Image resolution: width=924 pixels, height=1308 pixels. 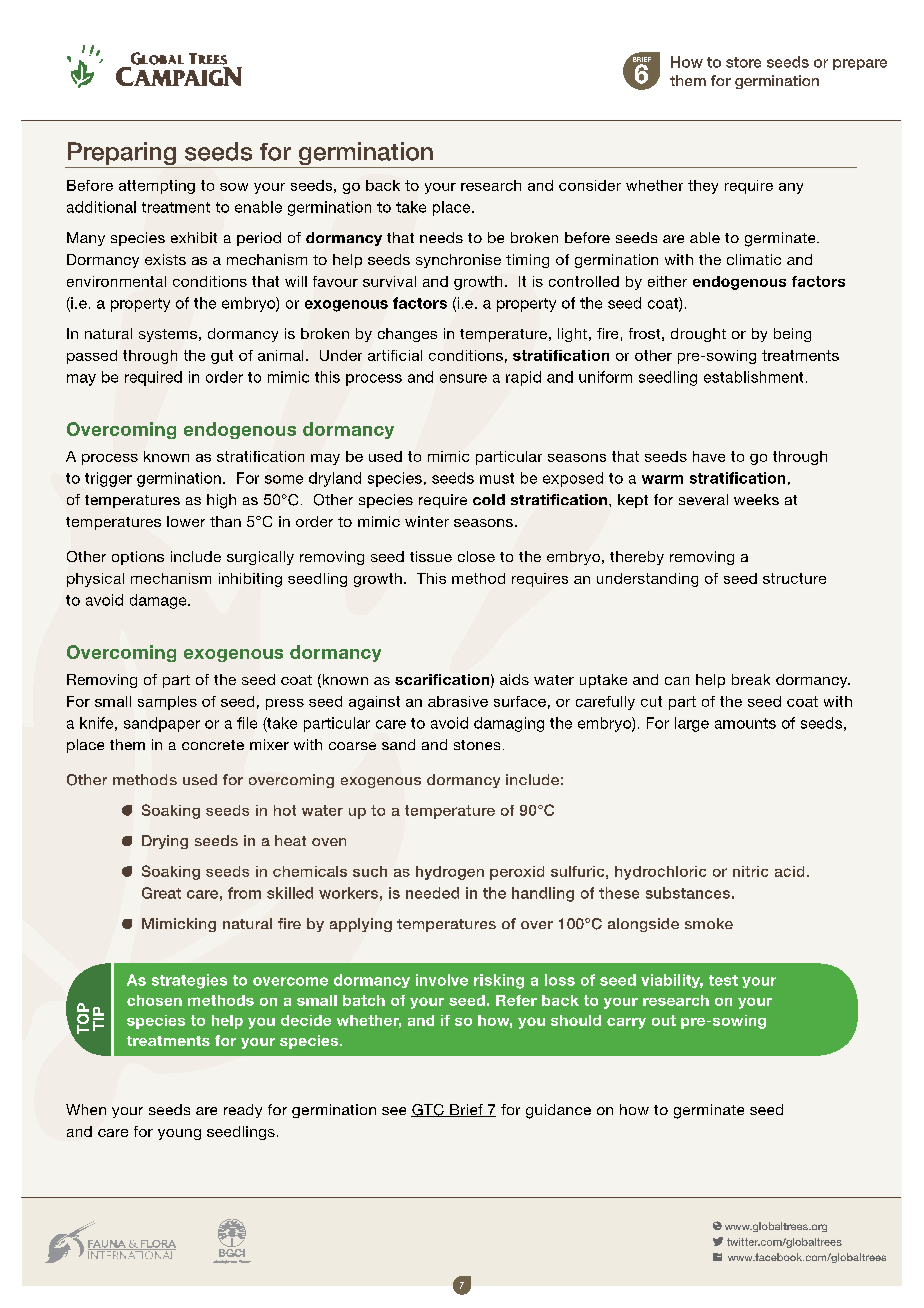 What do you see at coordinates (558, 1111) in the image?
I see `guidance` at bounding box center [558, 1111].
